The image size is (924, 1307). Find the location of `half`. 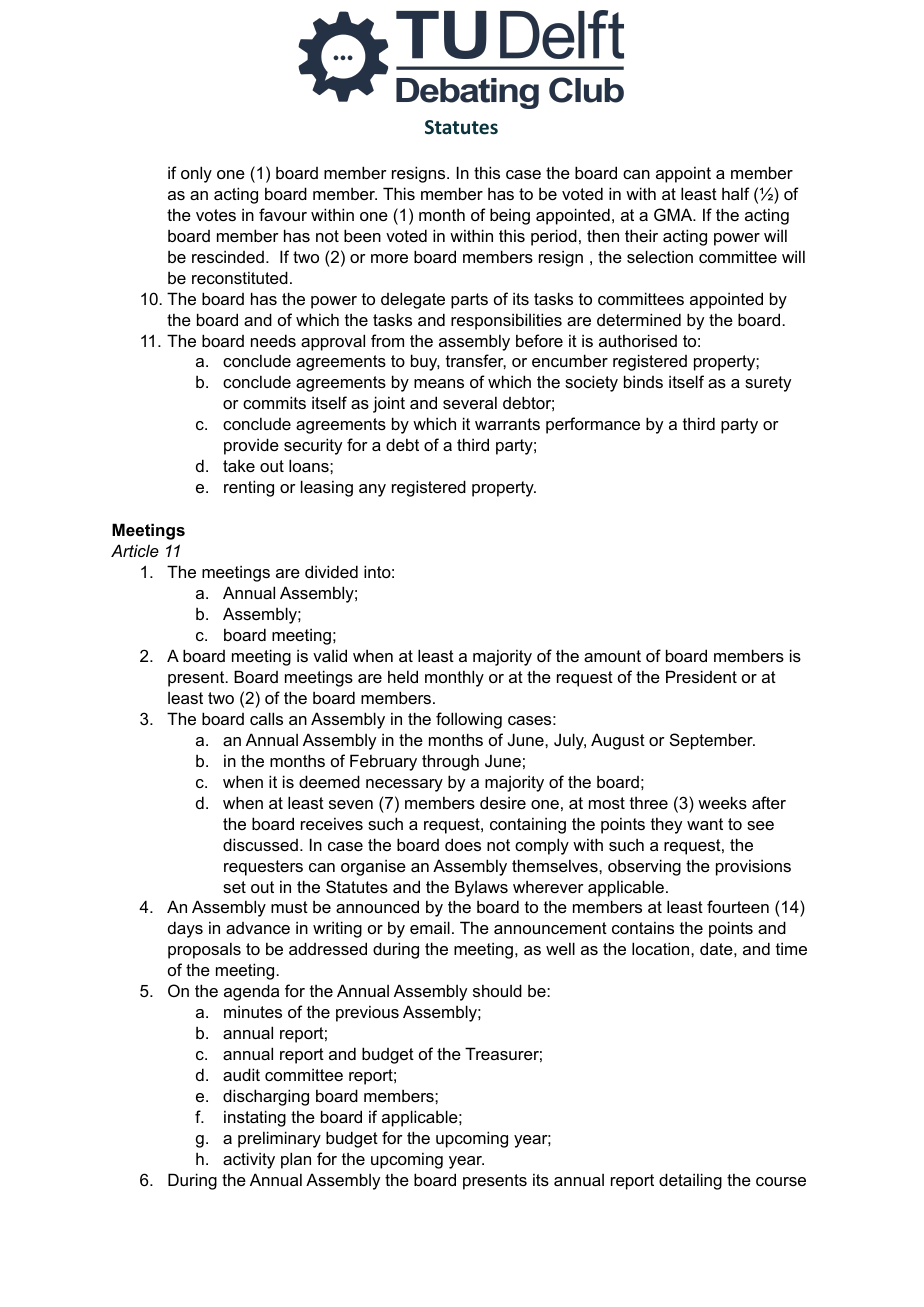

half is located at coordinates (736, 193).
